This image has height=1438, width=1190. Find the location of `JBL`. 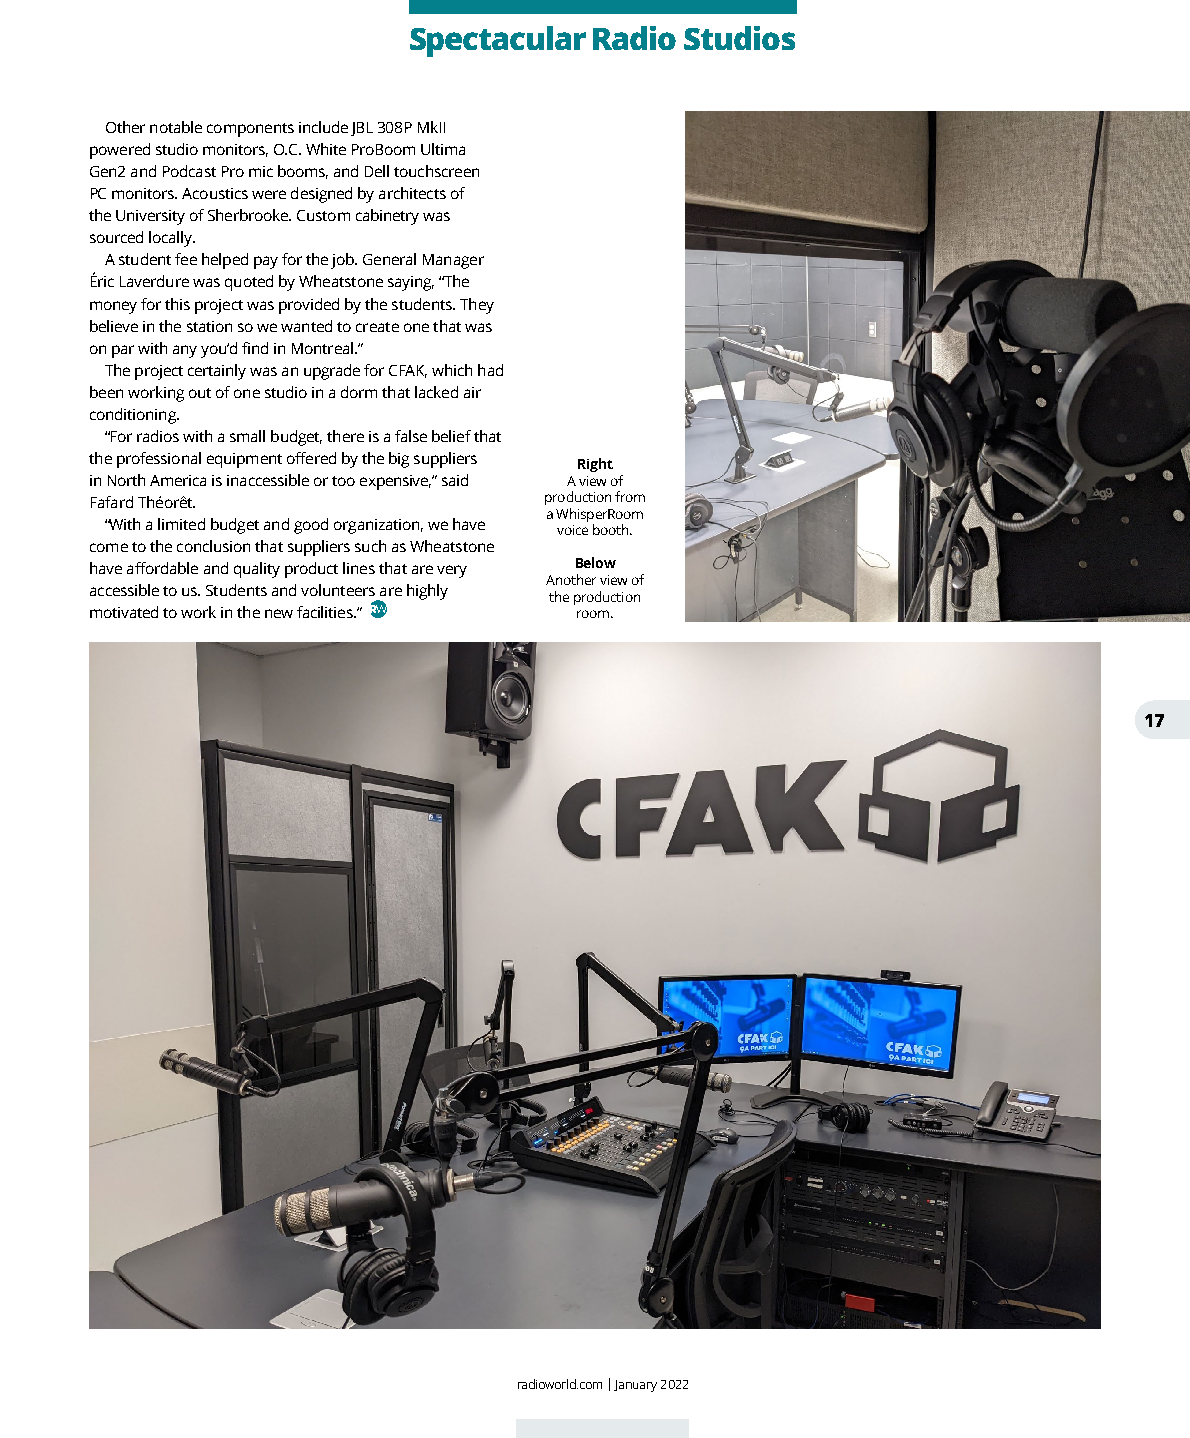

JBL is located at coordinates (362, 129).
